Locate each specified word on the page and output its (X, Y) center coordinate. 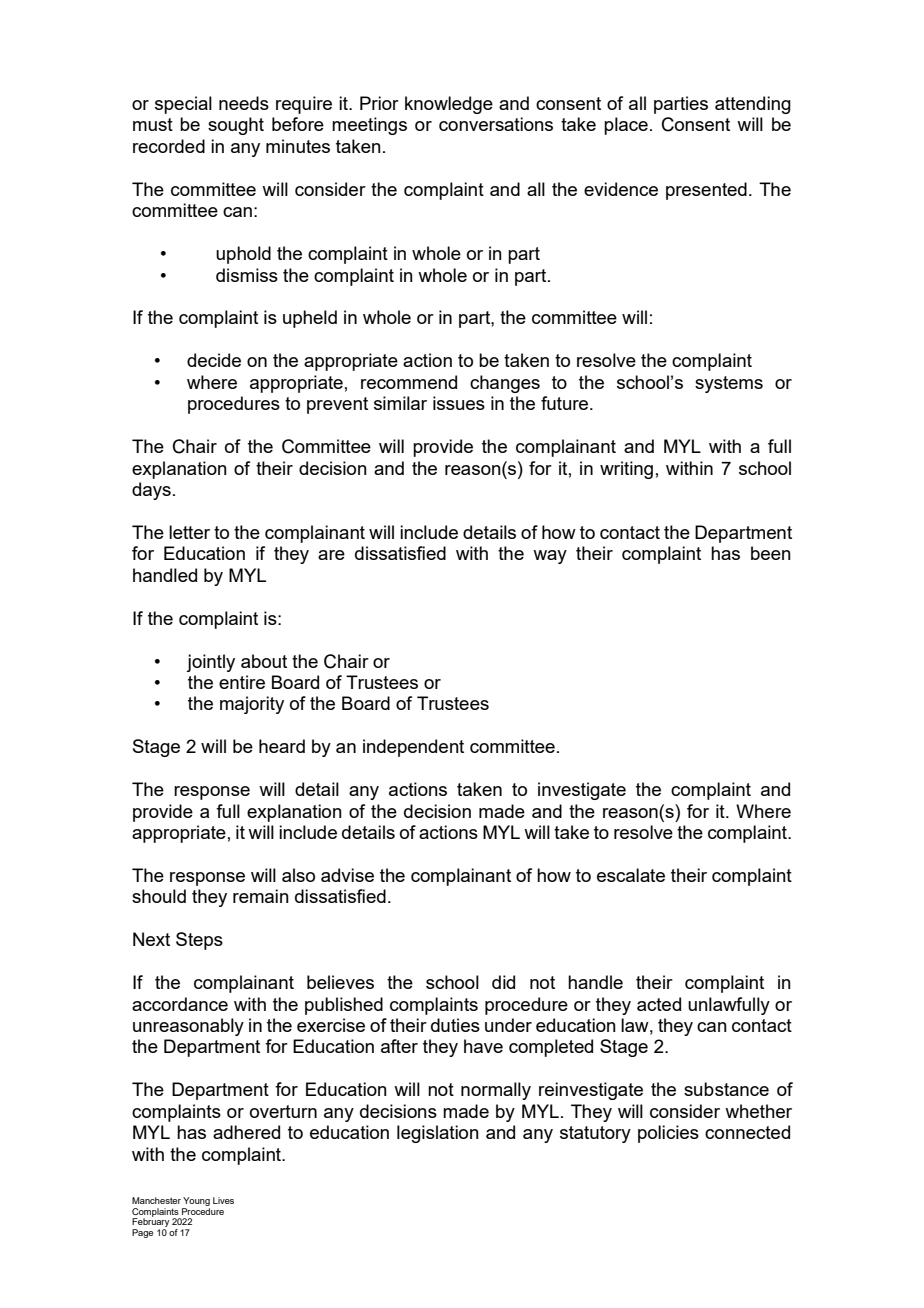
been (771, 553)
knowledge (449, 105)
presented (706, 191)
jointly (210, 663)
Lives (223, 1200)
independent (413, 748)
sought (236, 126)
